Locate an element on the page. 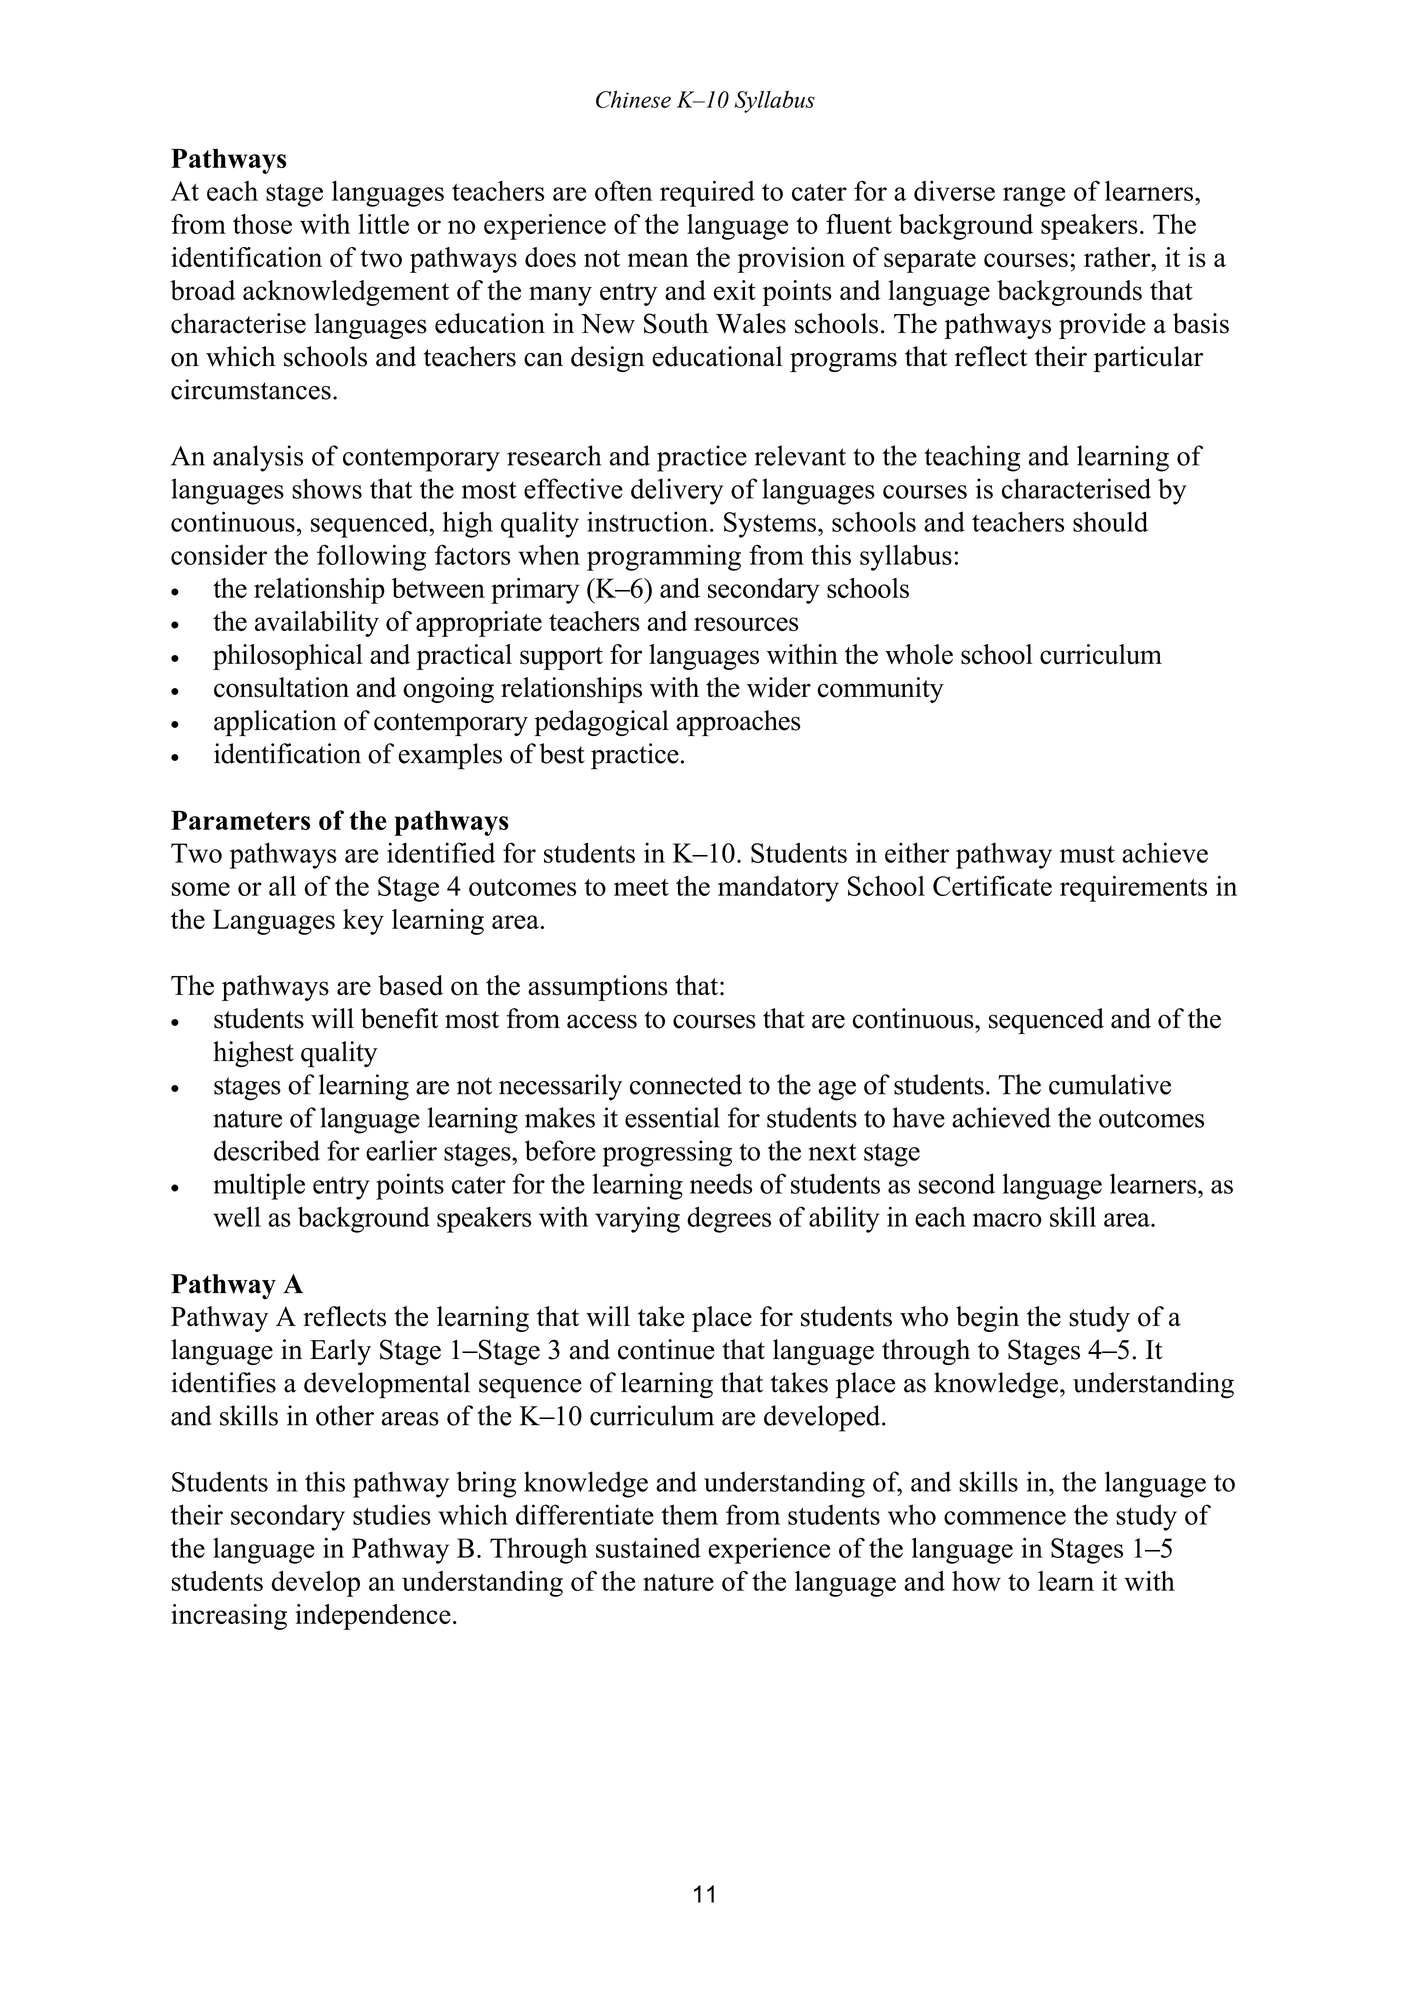 The image size is (1409, 1993). those is located at coordinates (262, 224).
